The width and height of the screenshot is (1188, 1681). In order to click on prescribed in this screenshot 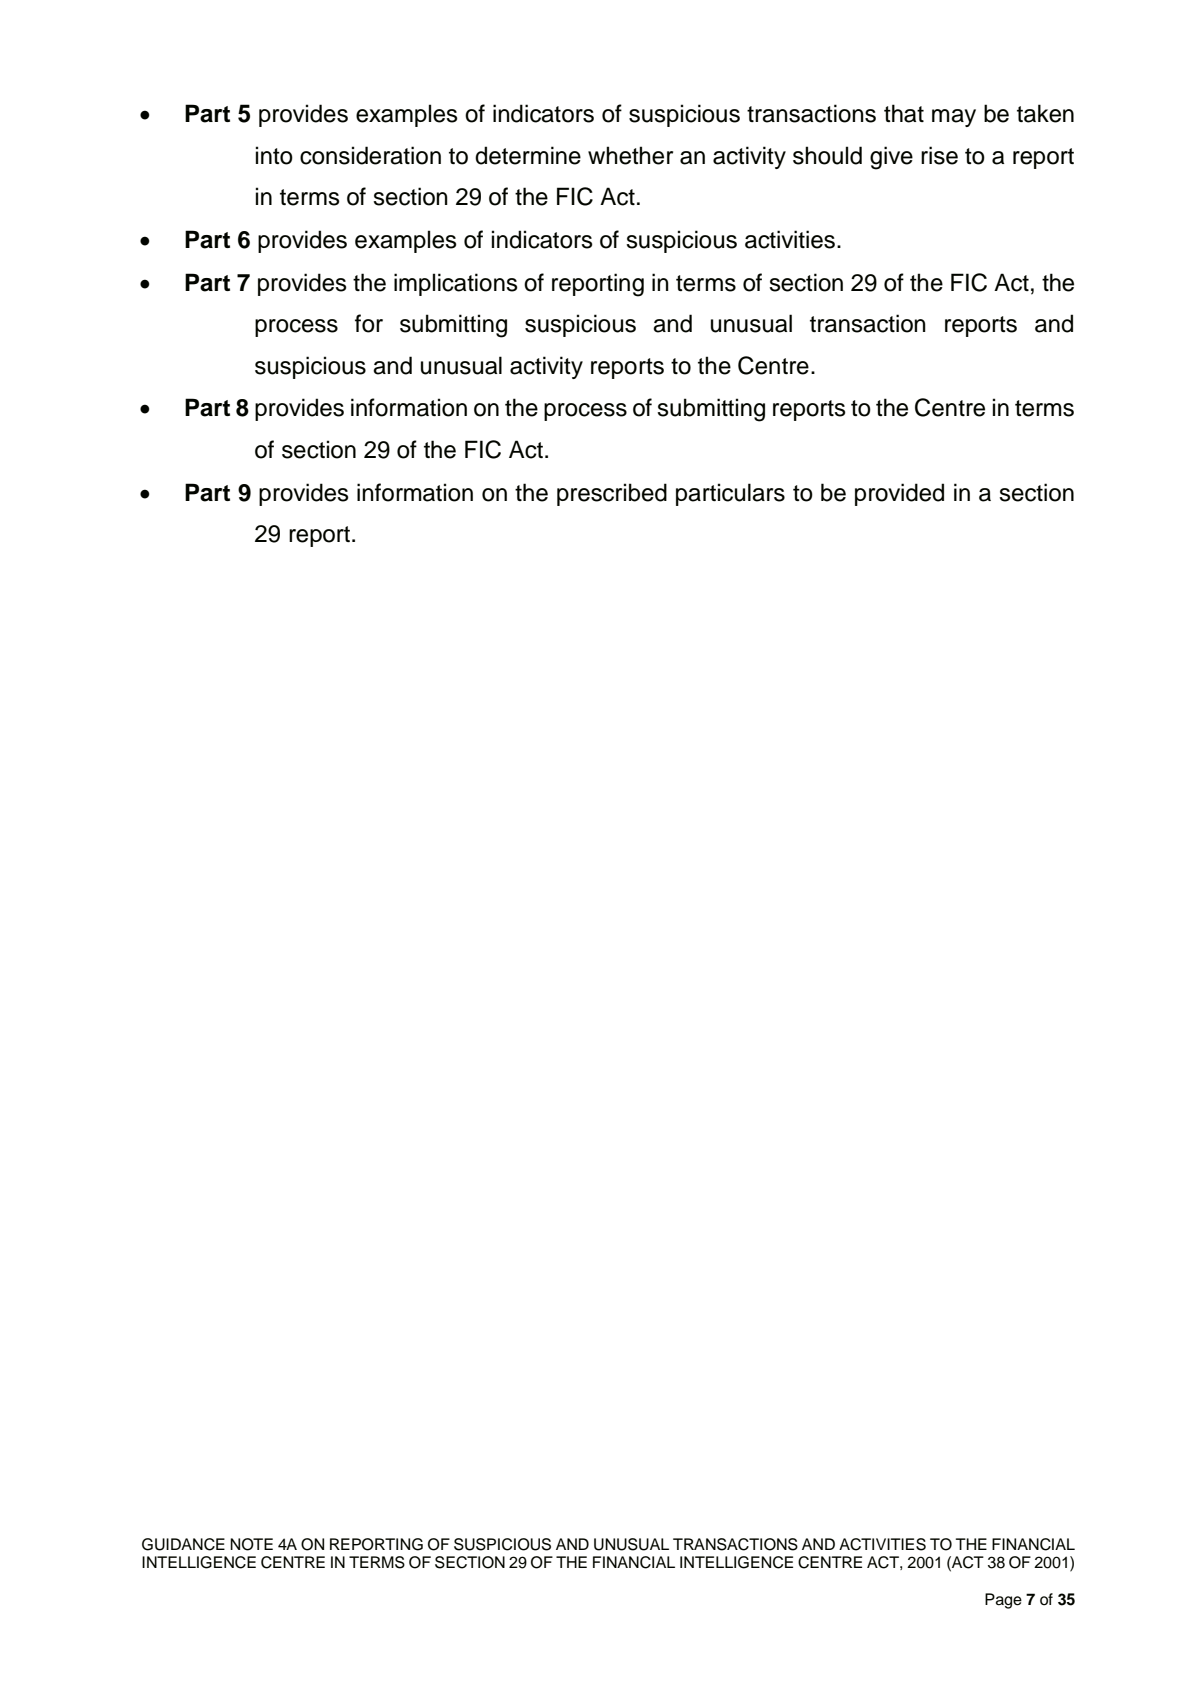, I will do `click(612, 494)`.
